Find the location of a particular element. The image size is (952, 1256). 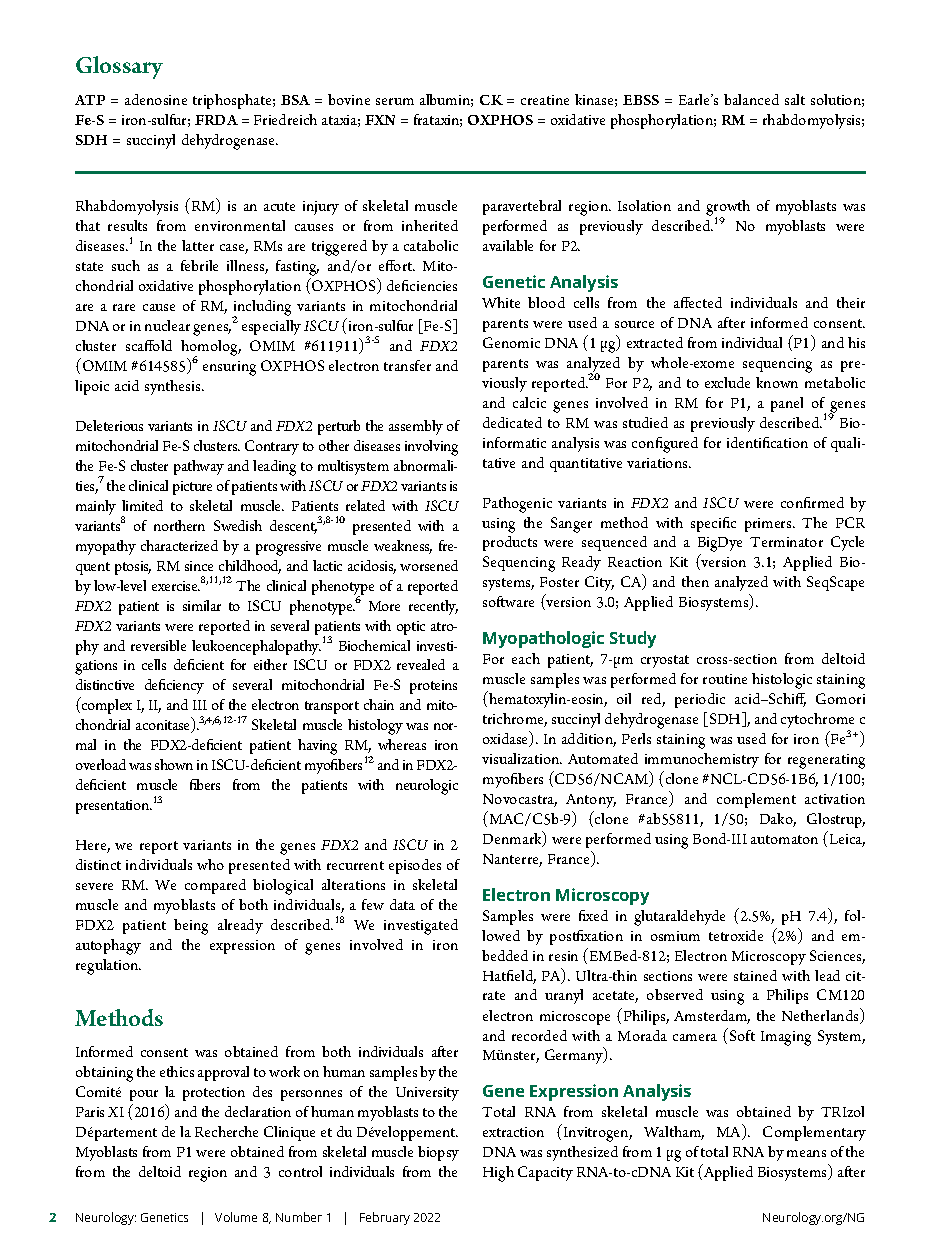

adenosine is located at coordinates (156, 99).
